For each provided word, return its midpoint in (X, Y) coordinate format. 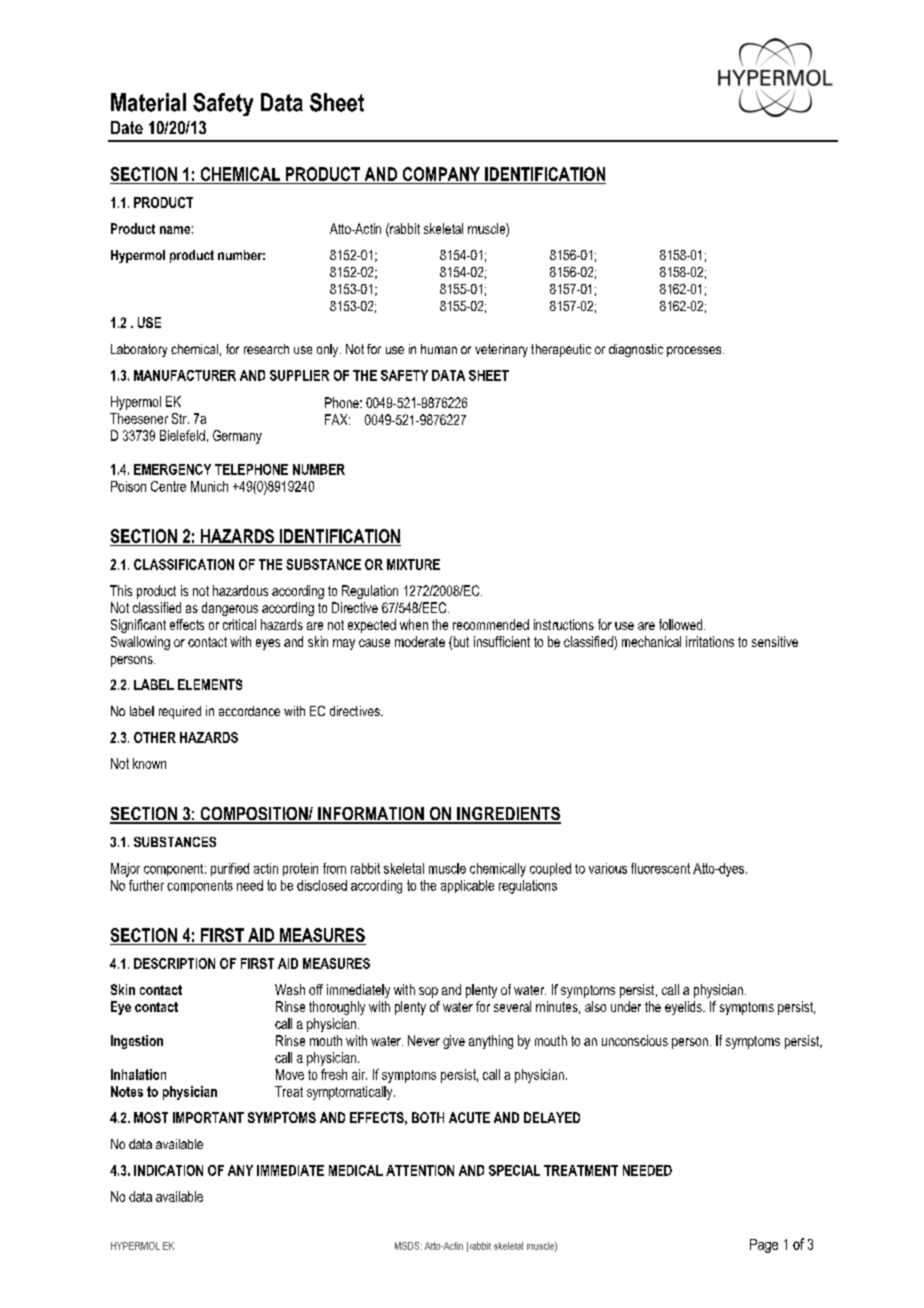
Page (764, 1246)
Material (148, 102)
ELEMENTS (210, 684)
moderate (420, 641)
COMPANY (441, 174)
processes (695, 351)
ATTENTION (420, 1170)
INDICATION (168, 1170)
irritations (710, 641)
